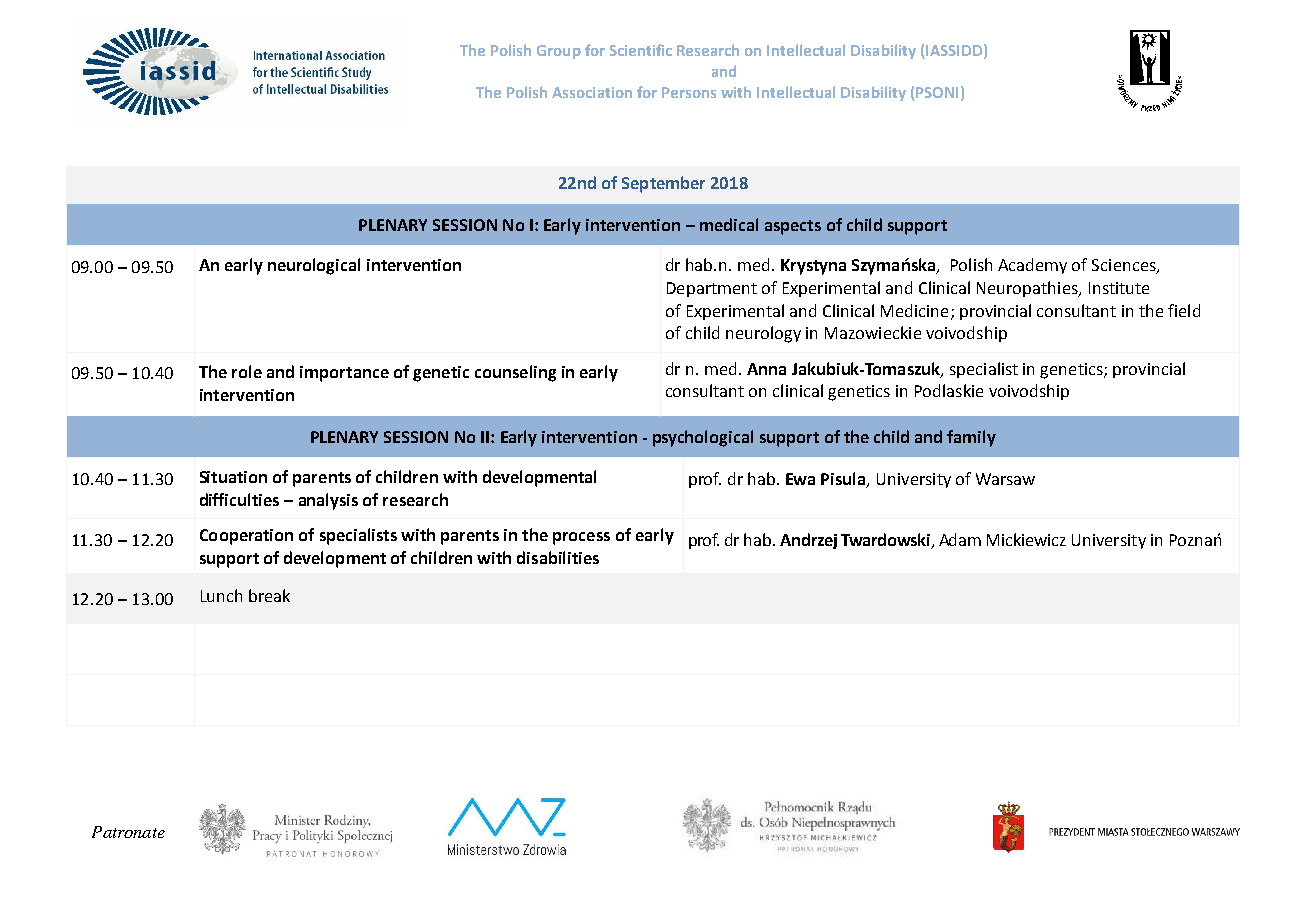 The width and height of the page is (1308, 924). Describe the element at coordinates (344, 374) in the page. I see `importance` at that location.
